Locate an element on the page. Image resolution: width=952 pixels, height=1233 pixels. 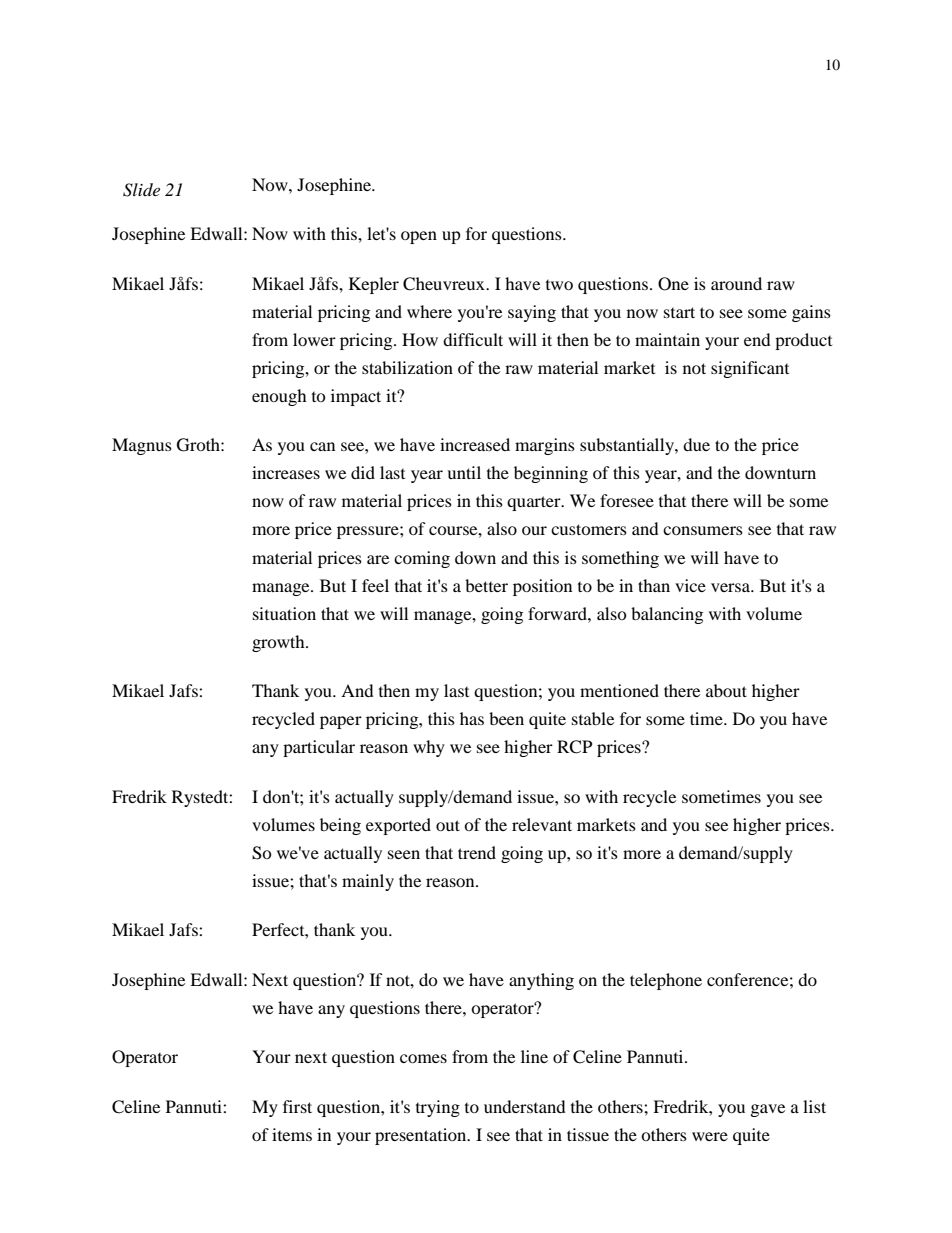
due is located at coordinates (696, 444).
